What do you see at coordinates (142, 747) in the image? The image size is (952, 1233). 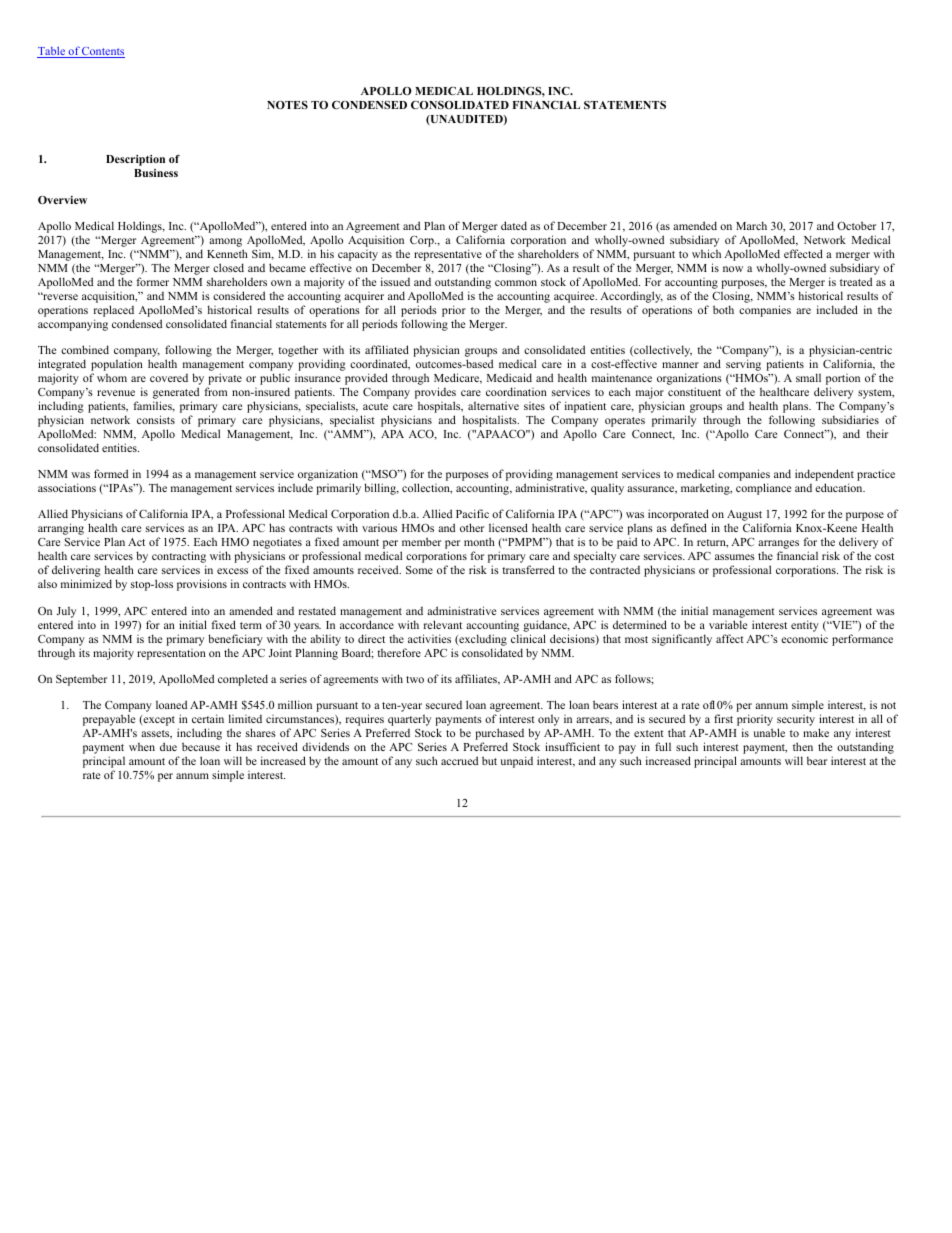 I see `when` at bounding box center [142, 747].
